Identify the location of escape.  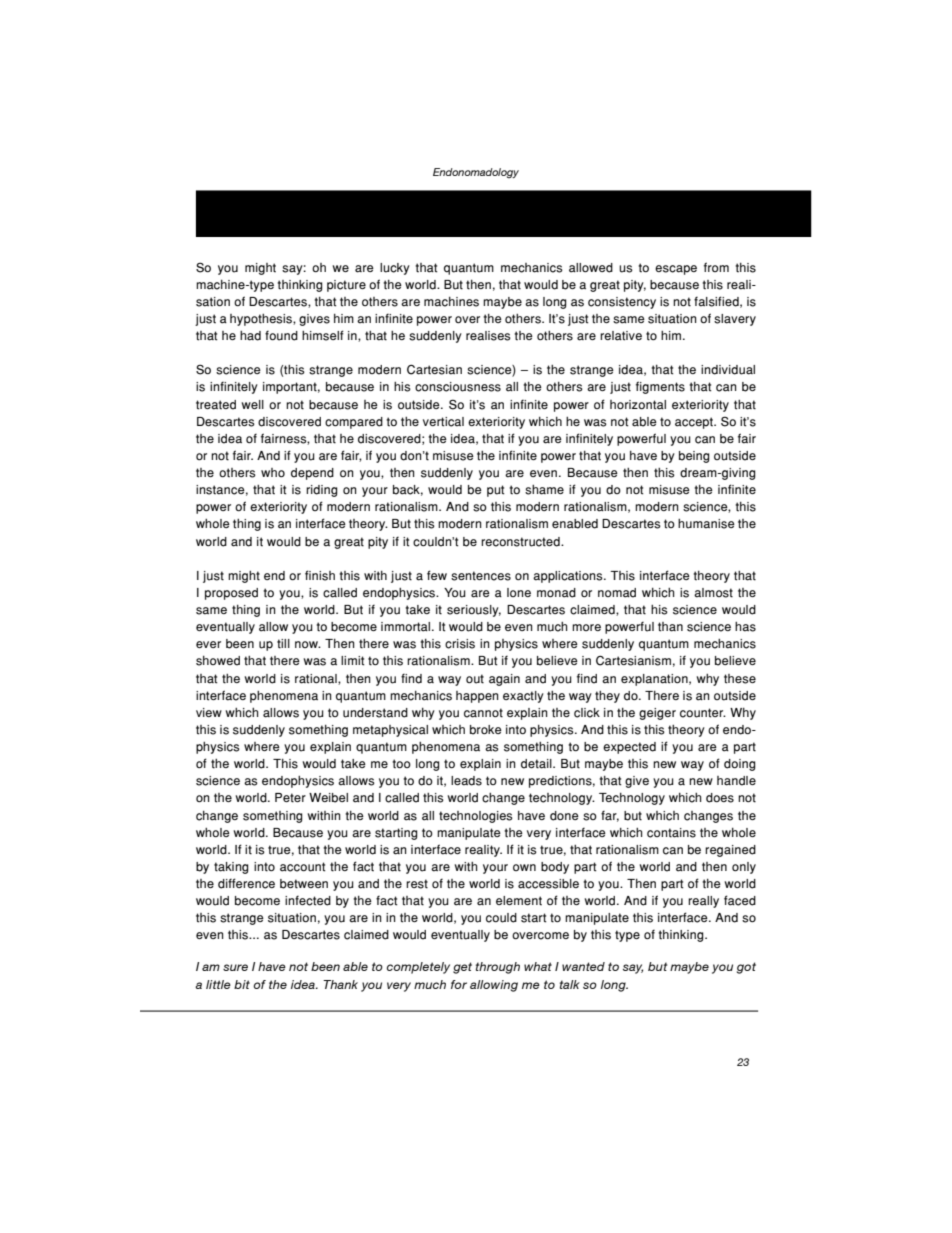
(676, 270).
